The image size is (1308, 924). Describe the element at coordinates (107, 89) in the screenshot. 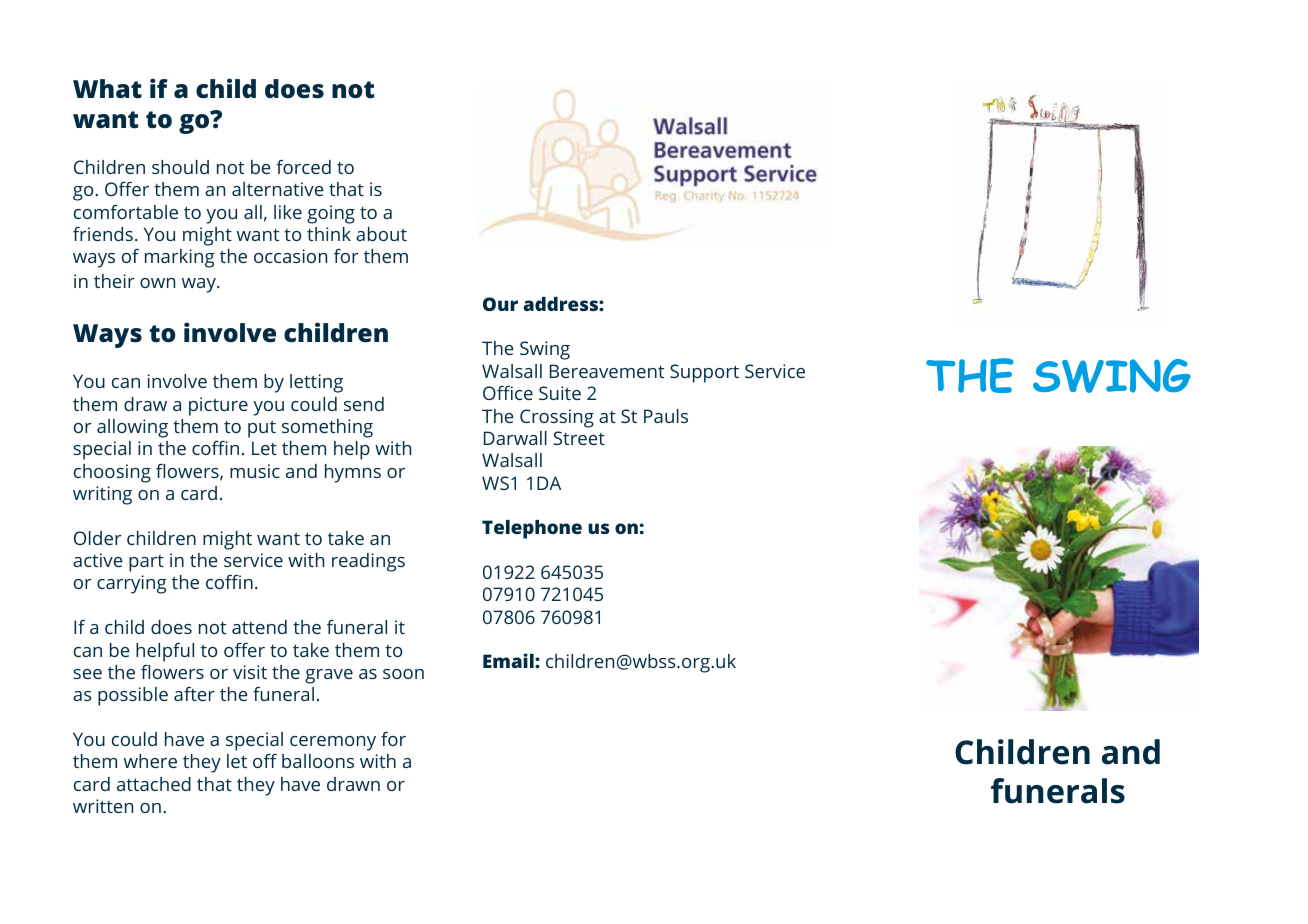

I see `What` at that location.
